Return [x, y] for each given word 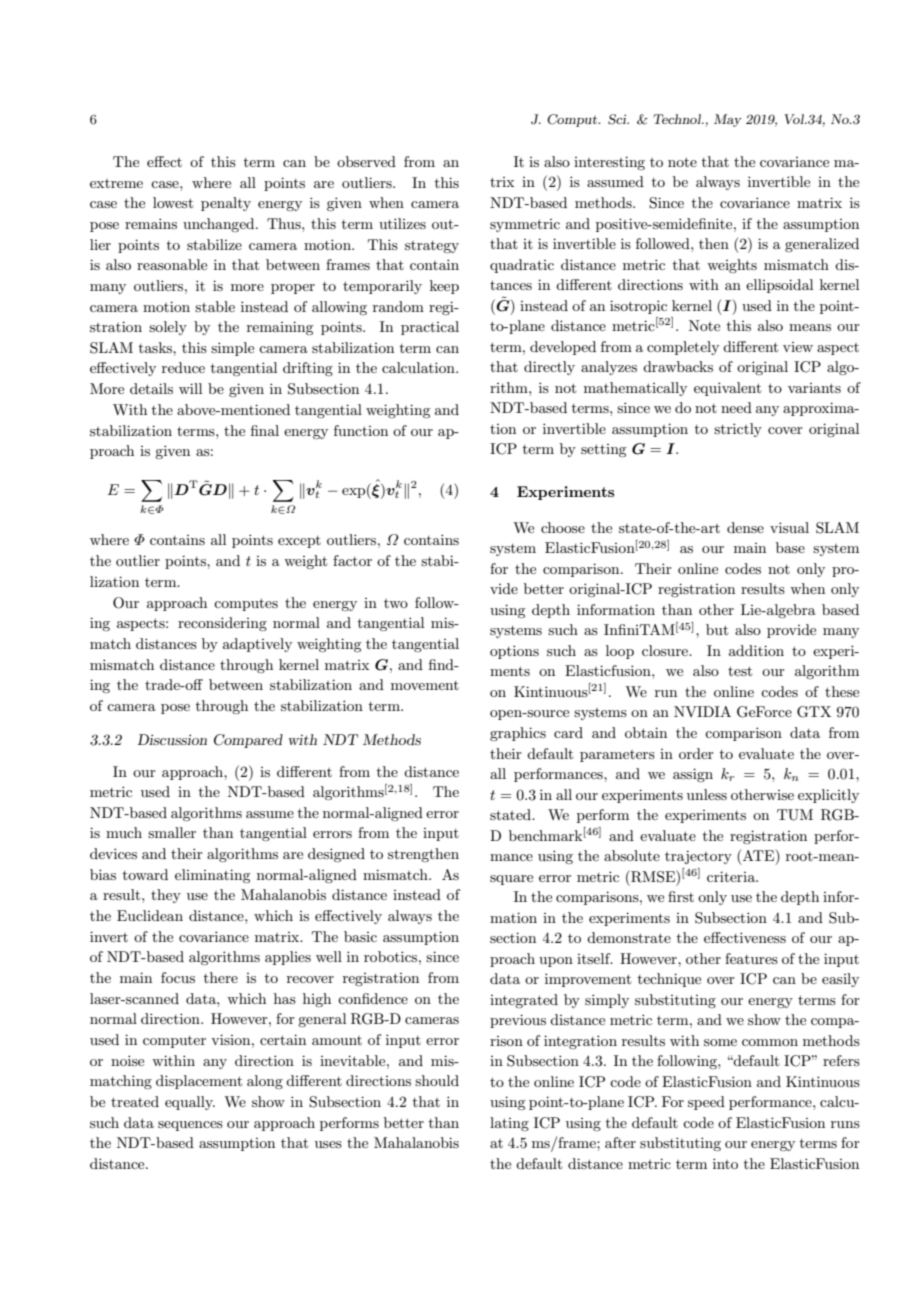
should [437, 1080]
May [728, 120]
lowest [173, 202]
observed [366, 161]
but [717, 629]
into [725, 1163]
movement [425, 685]
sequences [190, 1126]
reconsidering [222, 624]
